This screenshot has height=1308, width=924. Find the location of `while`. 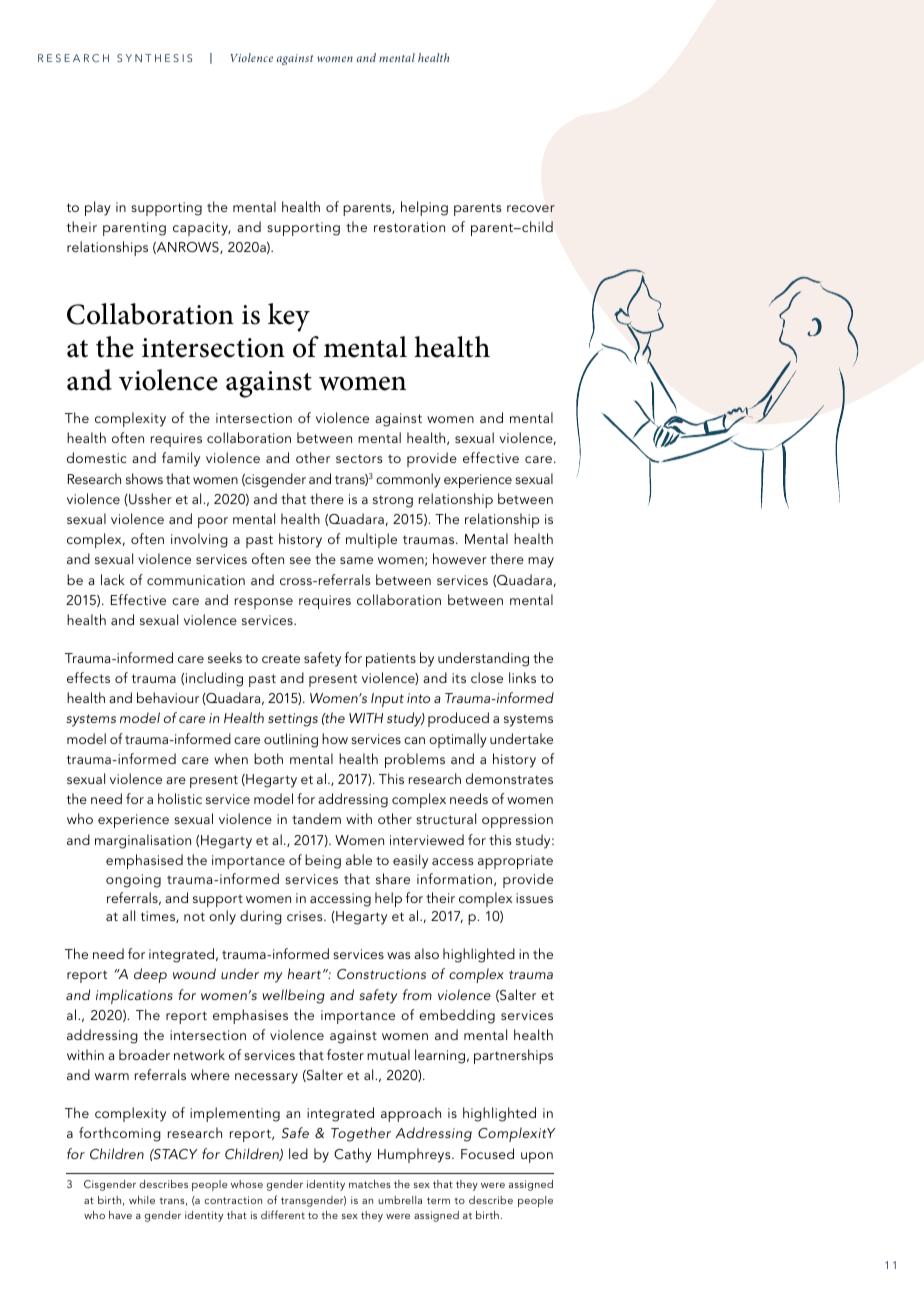

while is located at coordinates (142, 1200).
